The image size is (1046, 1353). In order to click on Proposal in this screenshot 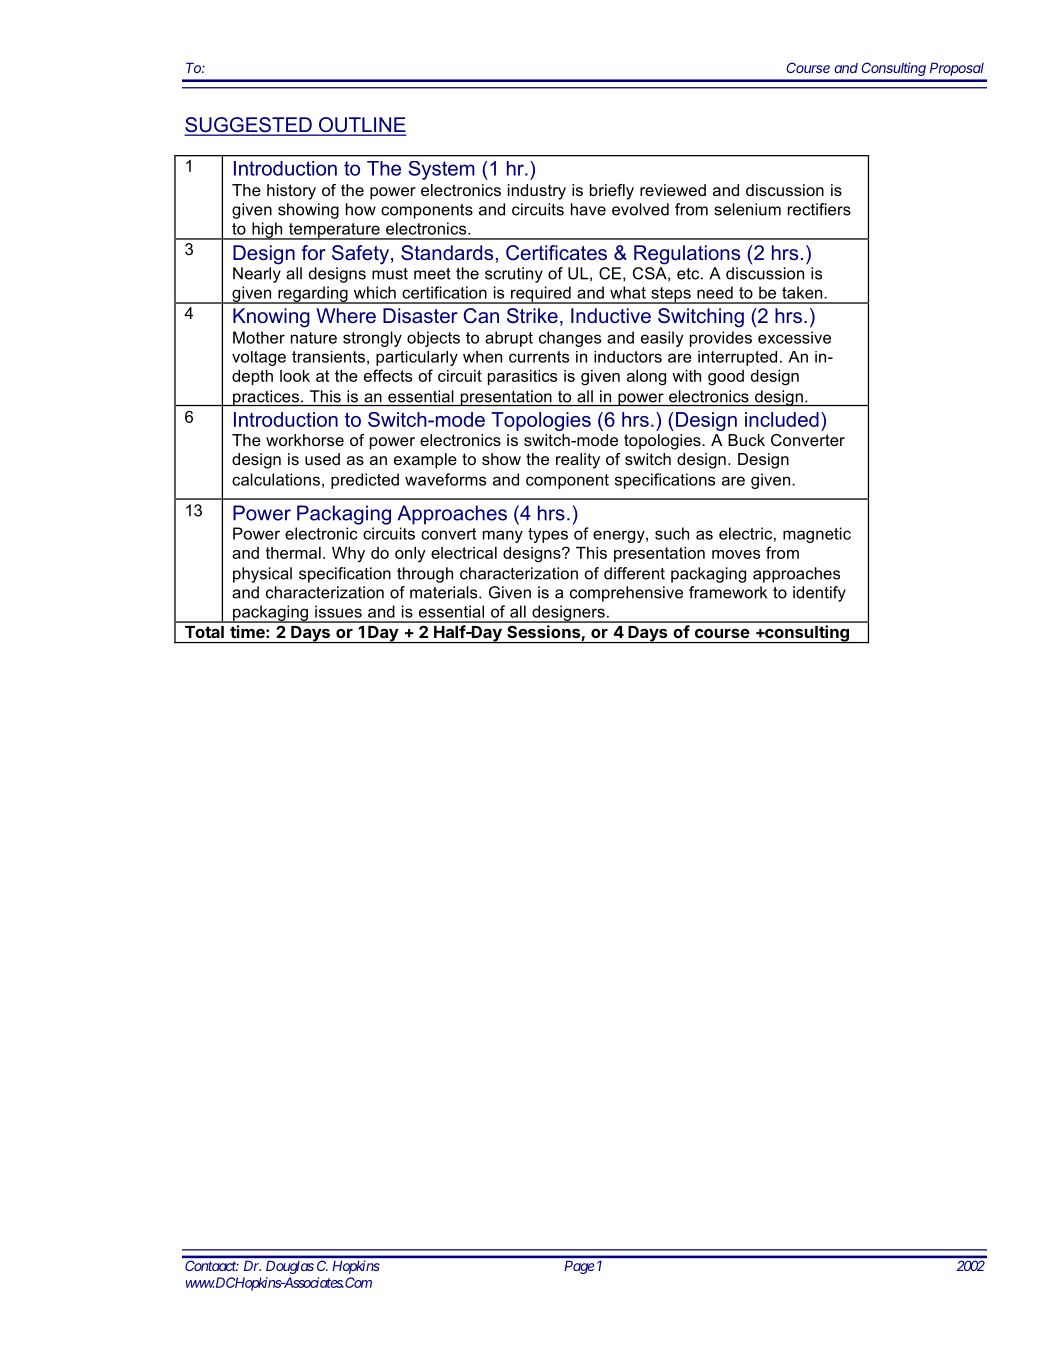, I will do `click(957, 69)`.
